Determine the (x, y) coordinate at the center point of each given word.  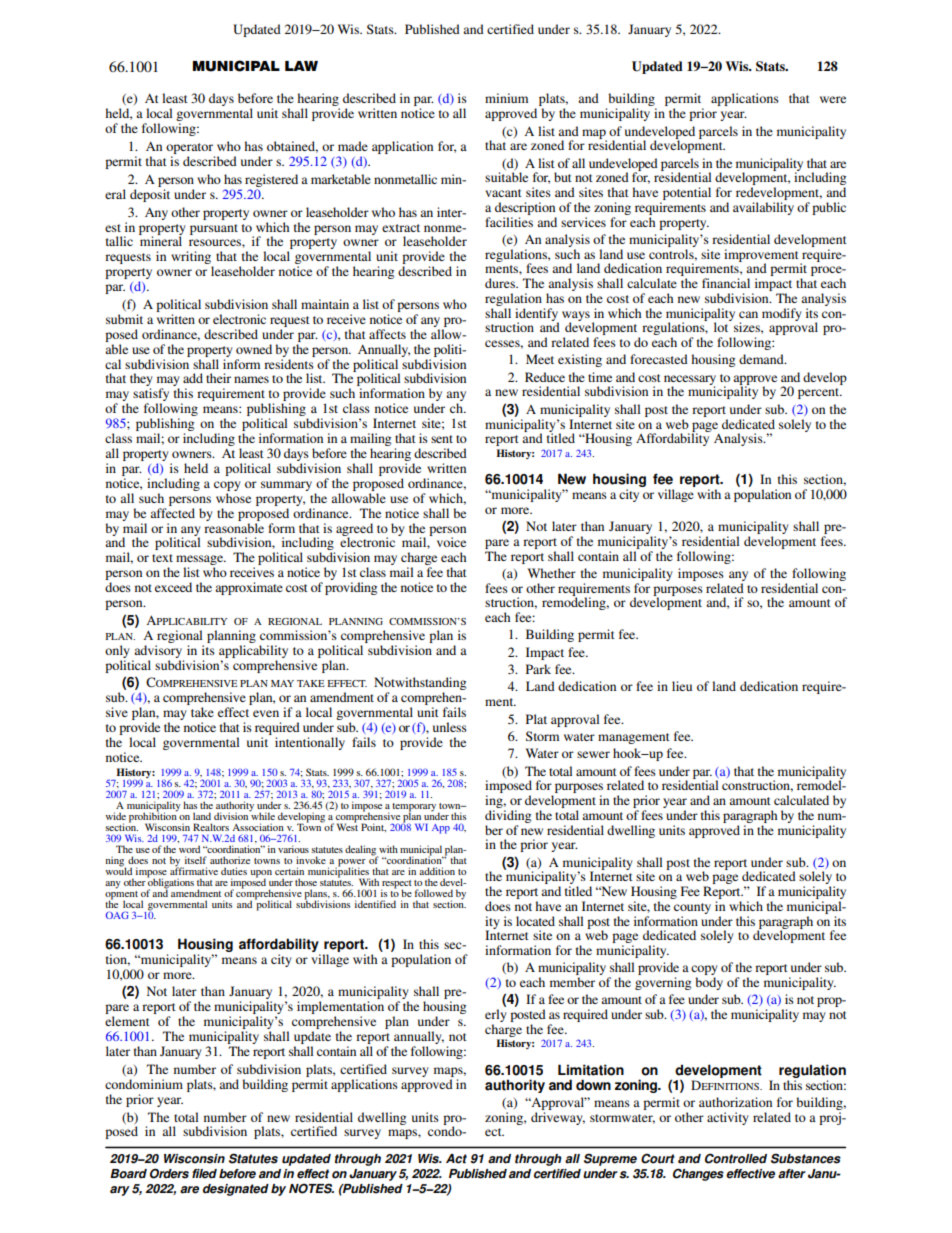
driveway (558, 1118)
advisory (158, 651)
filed (204, 1174)
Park (538, 669)
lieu (682, 686)
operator (190, 150)
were (833, 99)
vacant (503, 193)
